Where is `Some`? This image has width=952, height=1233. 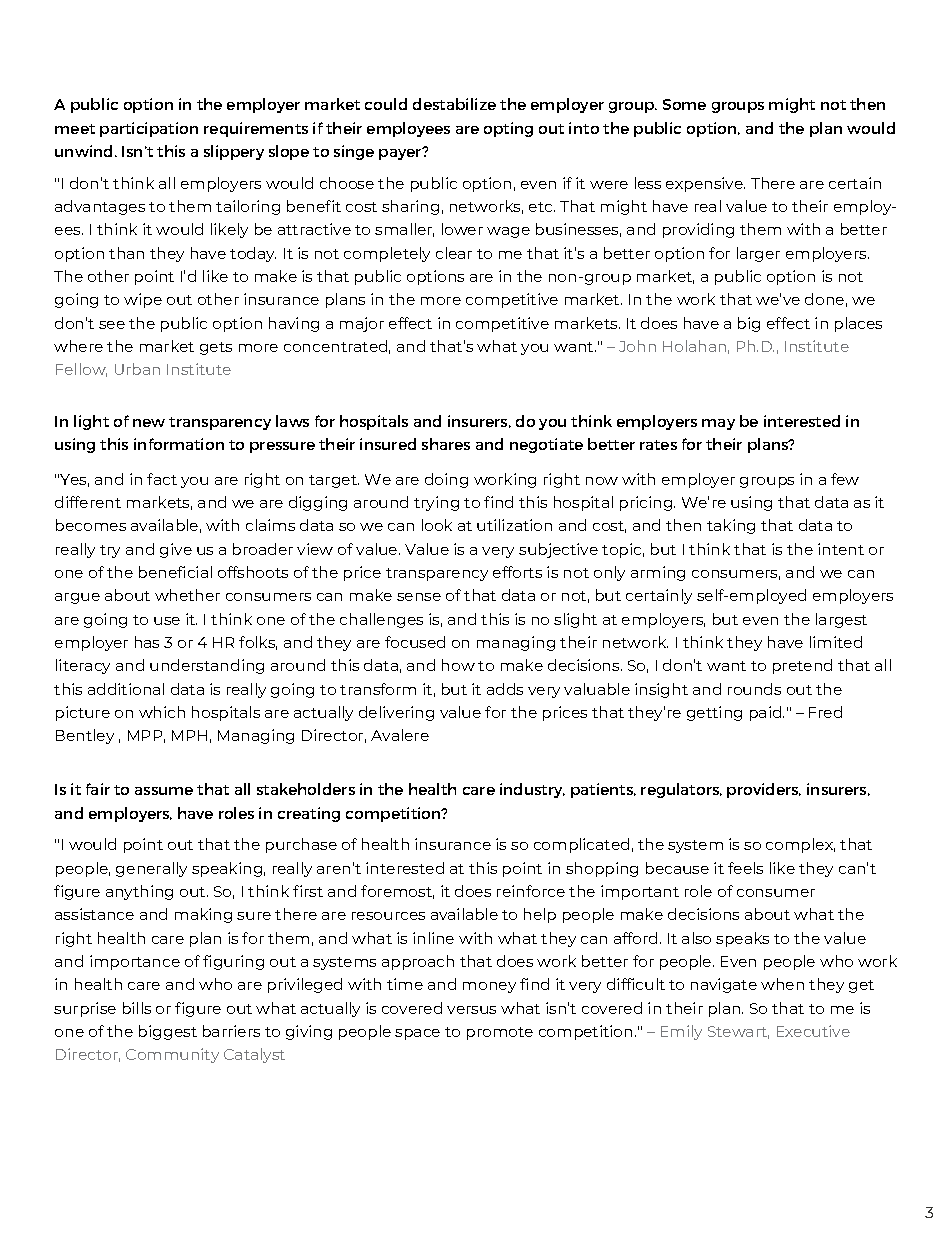
Some is located at coordinates (684, 104).
